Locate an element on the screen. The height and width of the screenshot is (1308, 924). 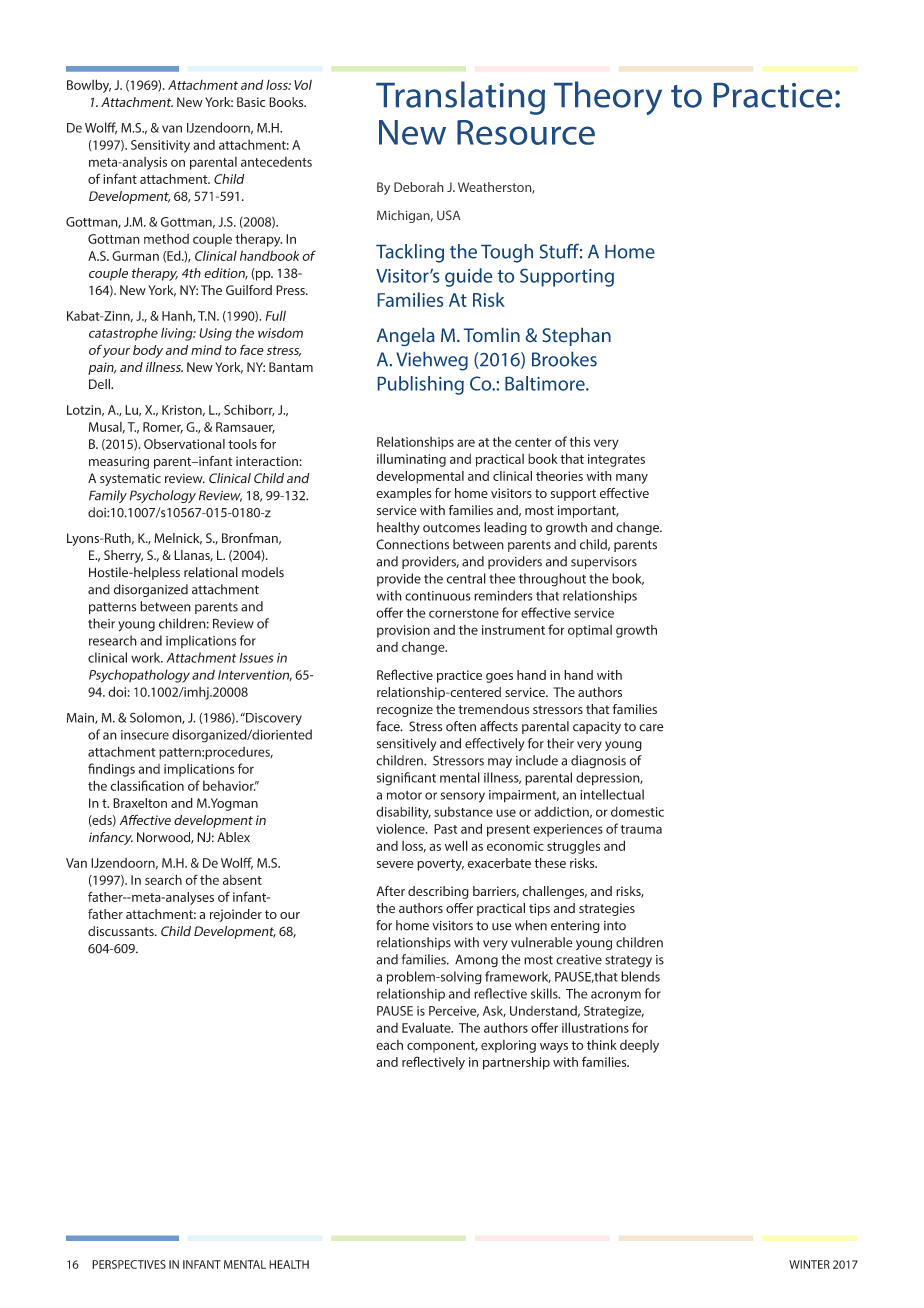
many is located at coordinates (632, 479).
